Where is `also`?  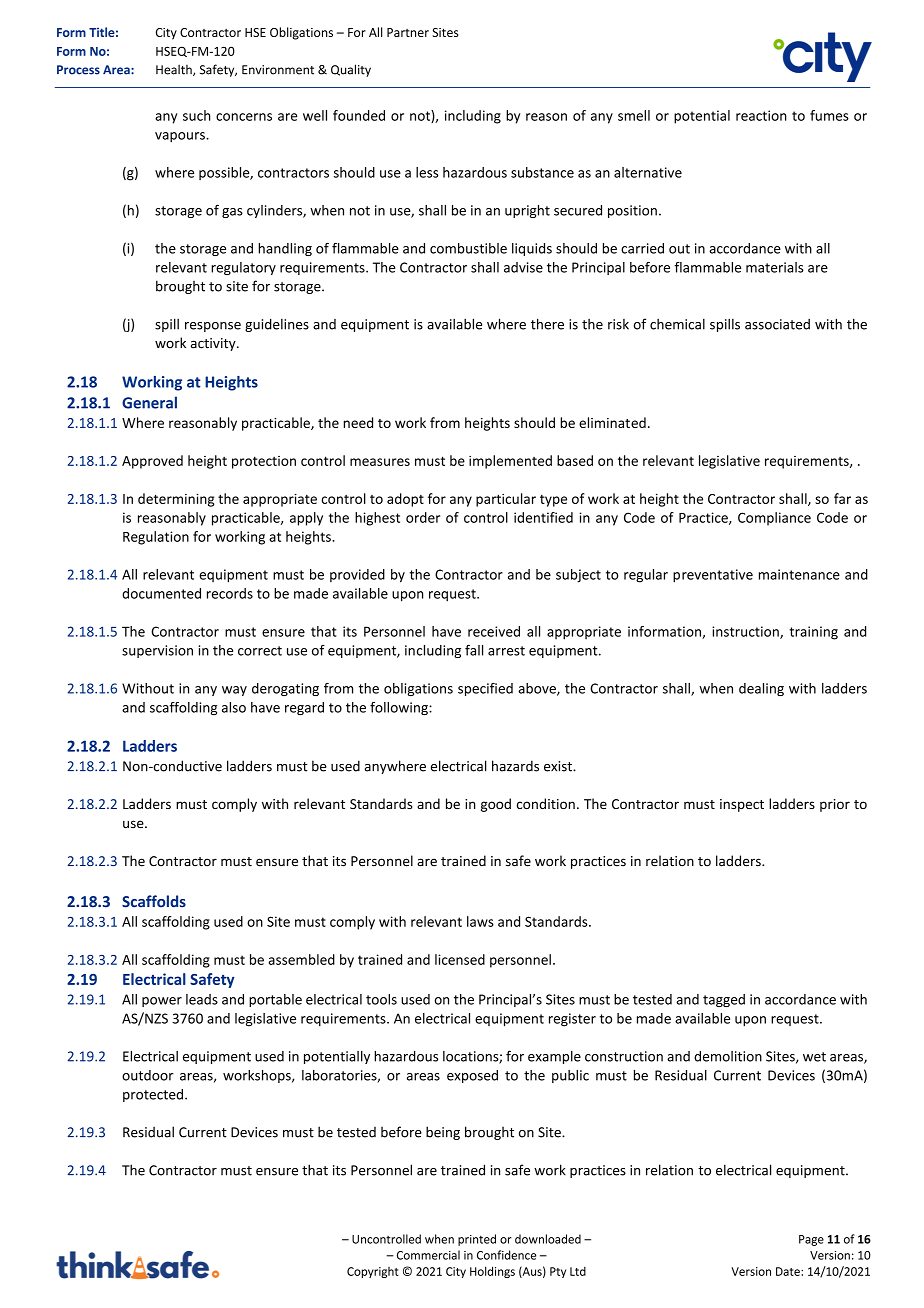 also is located at coordinates (234, 707).
